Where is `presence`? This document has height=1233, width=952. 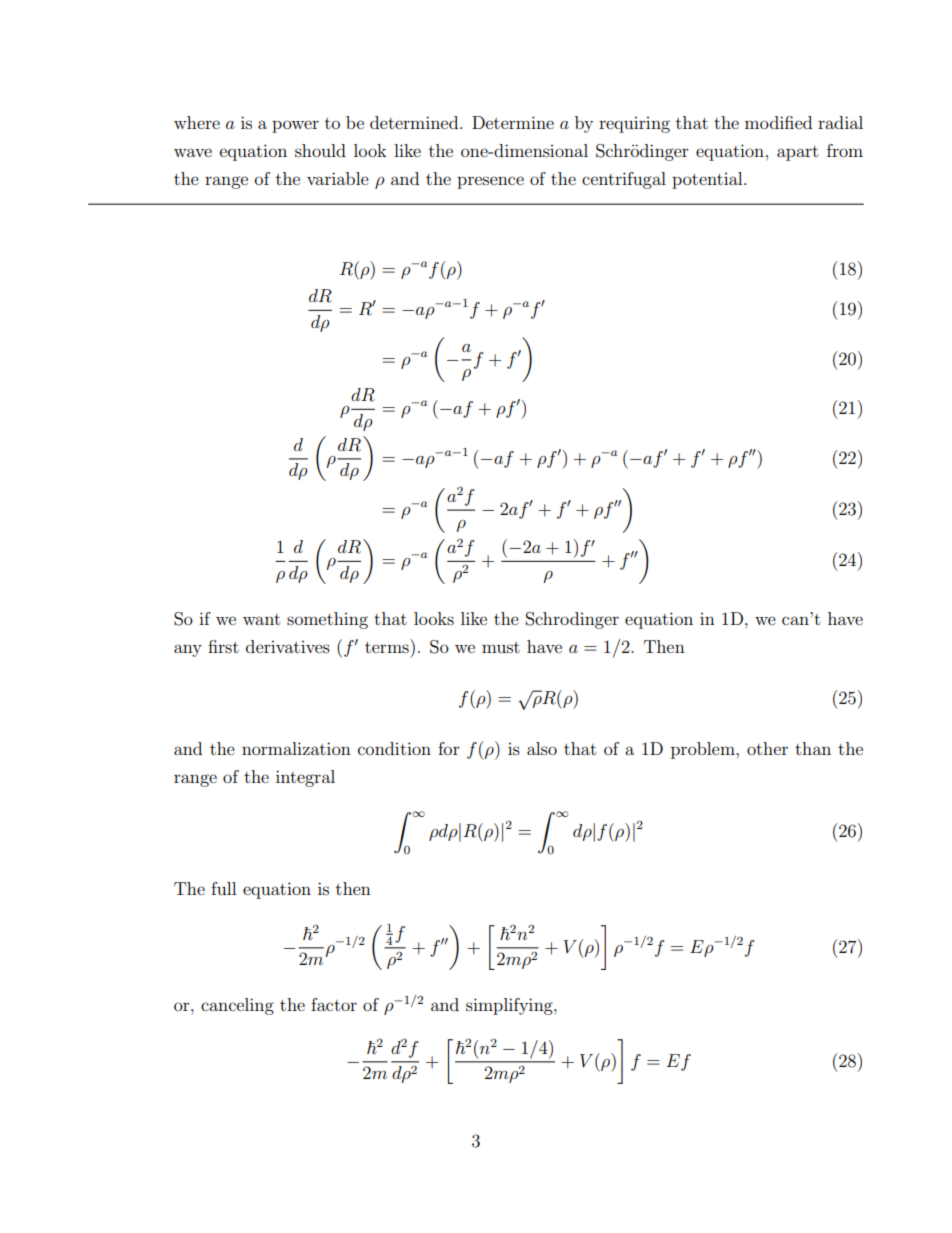 presence is located at coordinates (490, 182).
